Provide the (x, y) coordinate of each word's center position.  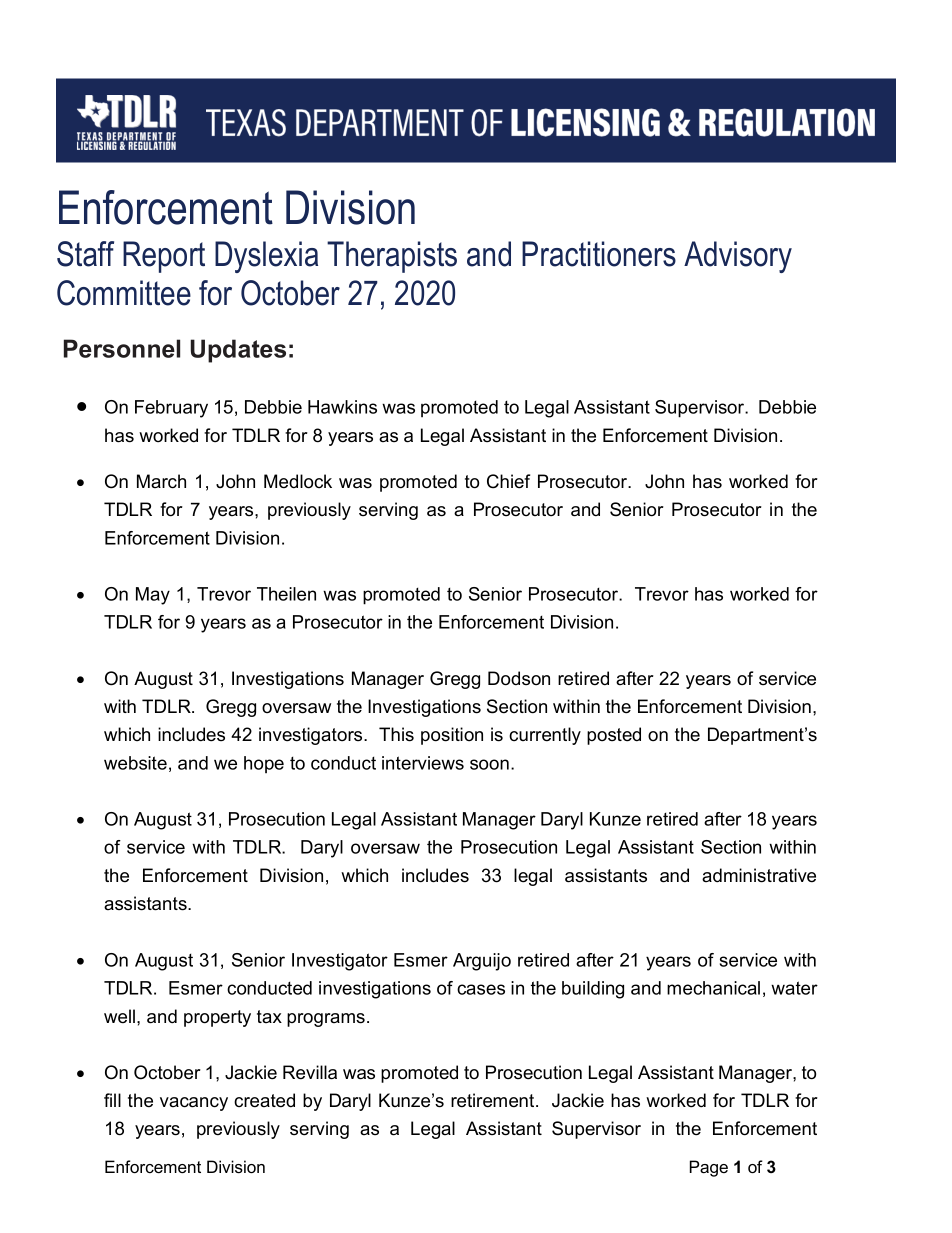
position (452, 736)
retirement (494, 1100)
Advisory (738, 257)
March (161, 481)
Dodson (519, 678)
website (135, 763)
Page (709, 1168)
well (119, 1016)
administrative (759, 875)
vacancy (194, 1104)
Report (164, 257)
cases (481, 989)
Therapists (392, 257)
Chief (508, 481)
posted (614, 736)
